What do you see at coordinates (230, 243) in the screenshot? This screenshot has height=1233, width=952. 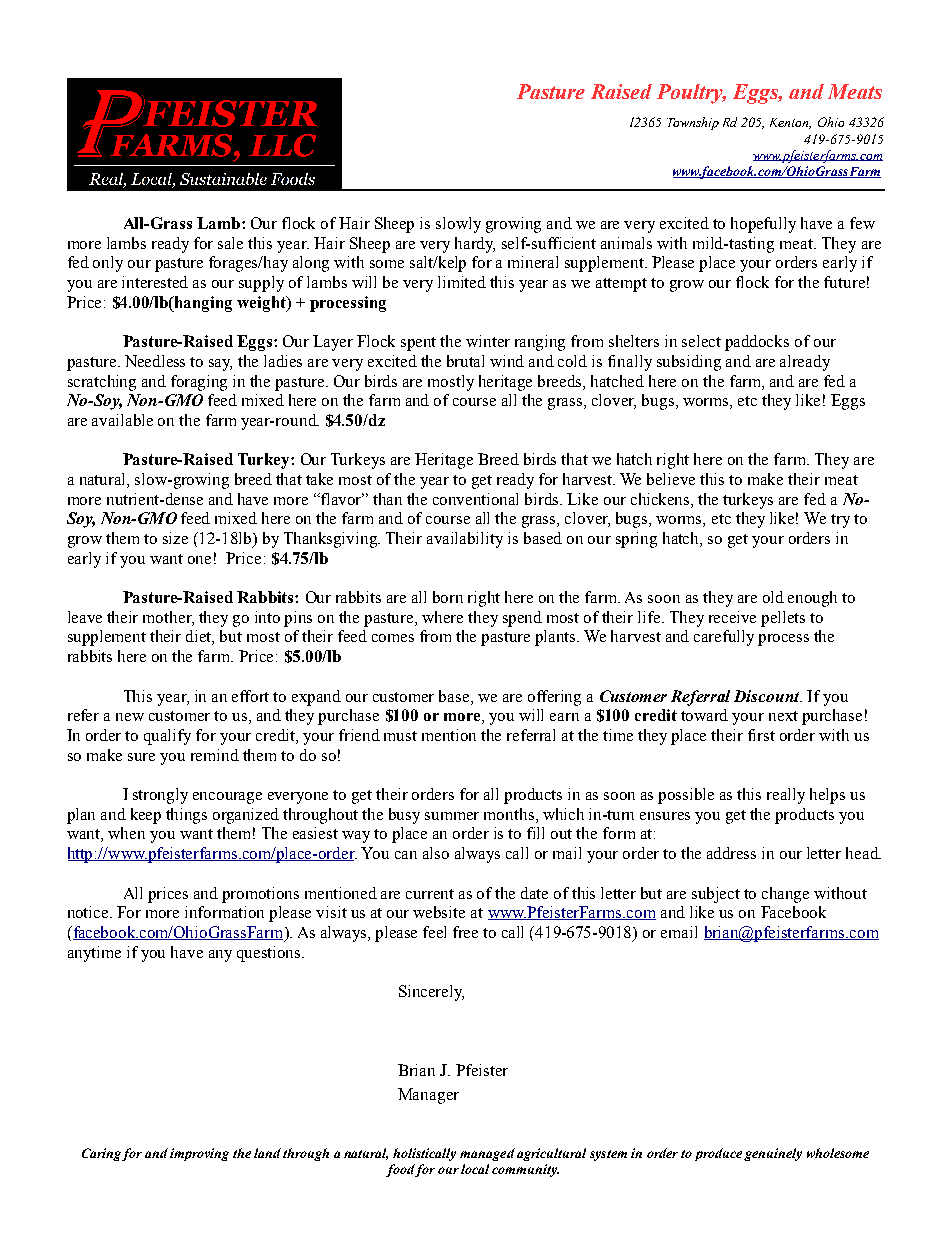 I see `sale` at bounding box center [230, 243].
